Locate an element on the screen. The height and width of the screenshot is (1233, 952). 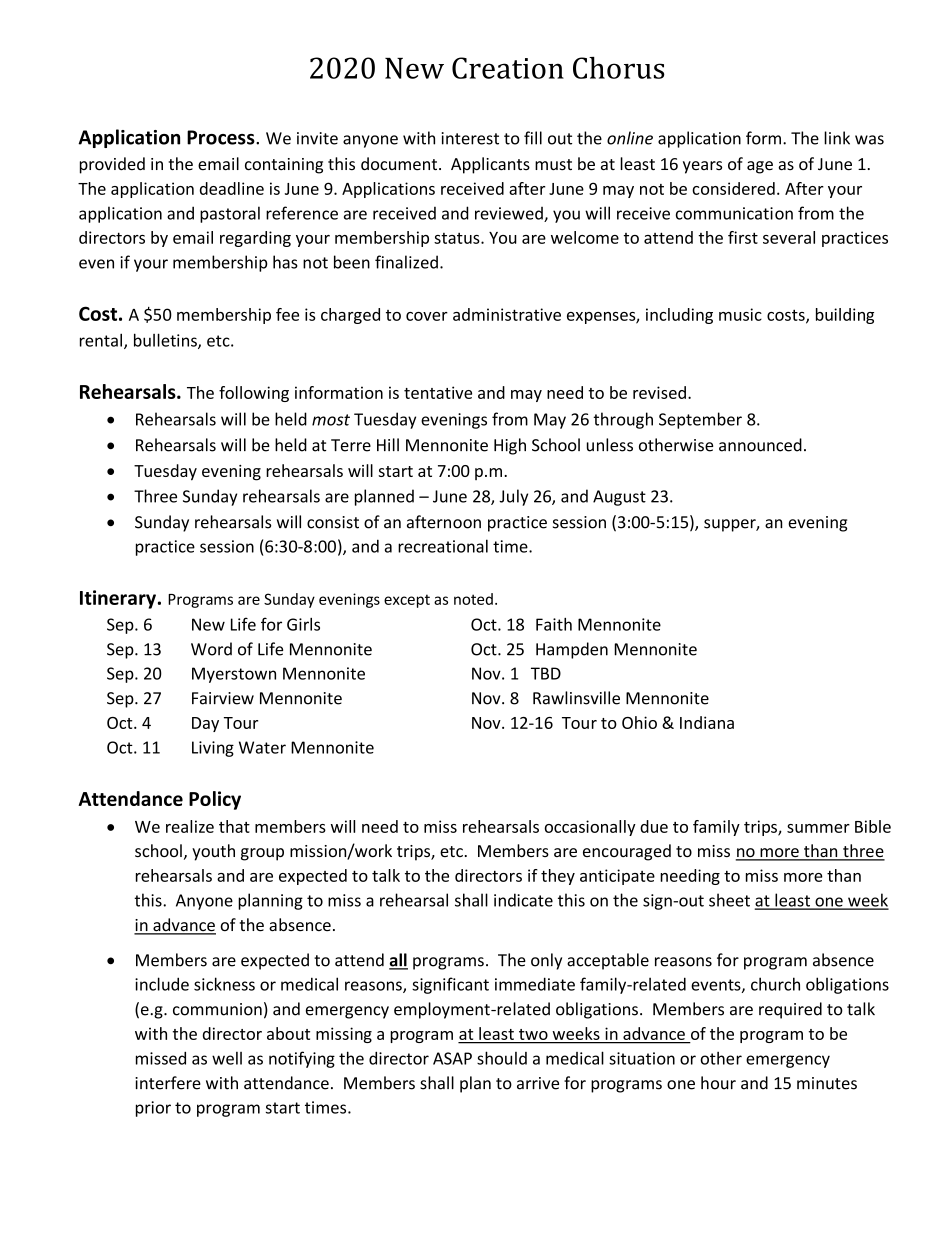
should is located at coordinates (502, 1058).
